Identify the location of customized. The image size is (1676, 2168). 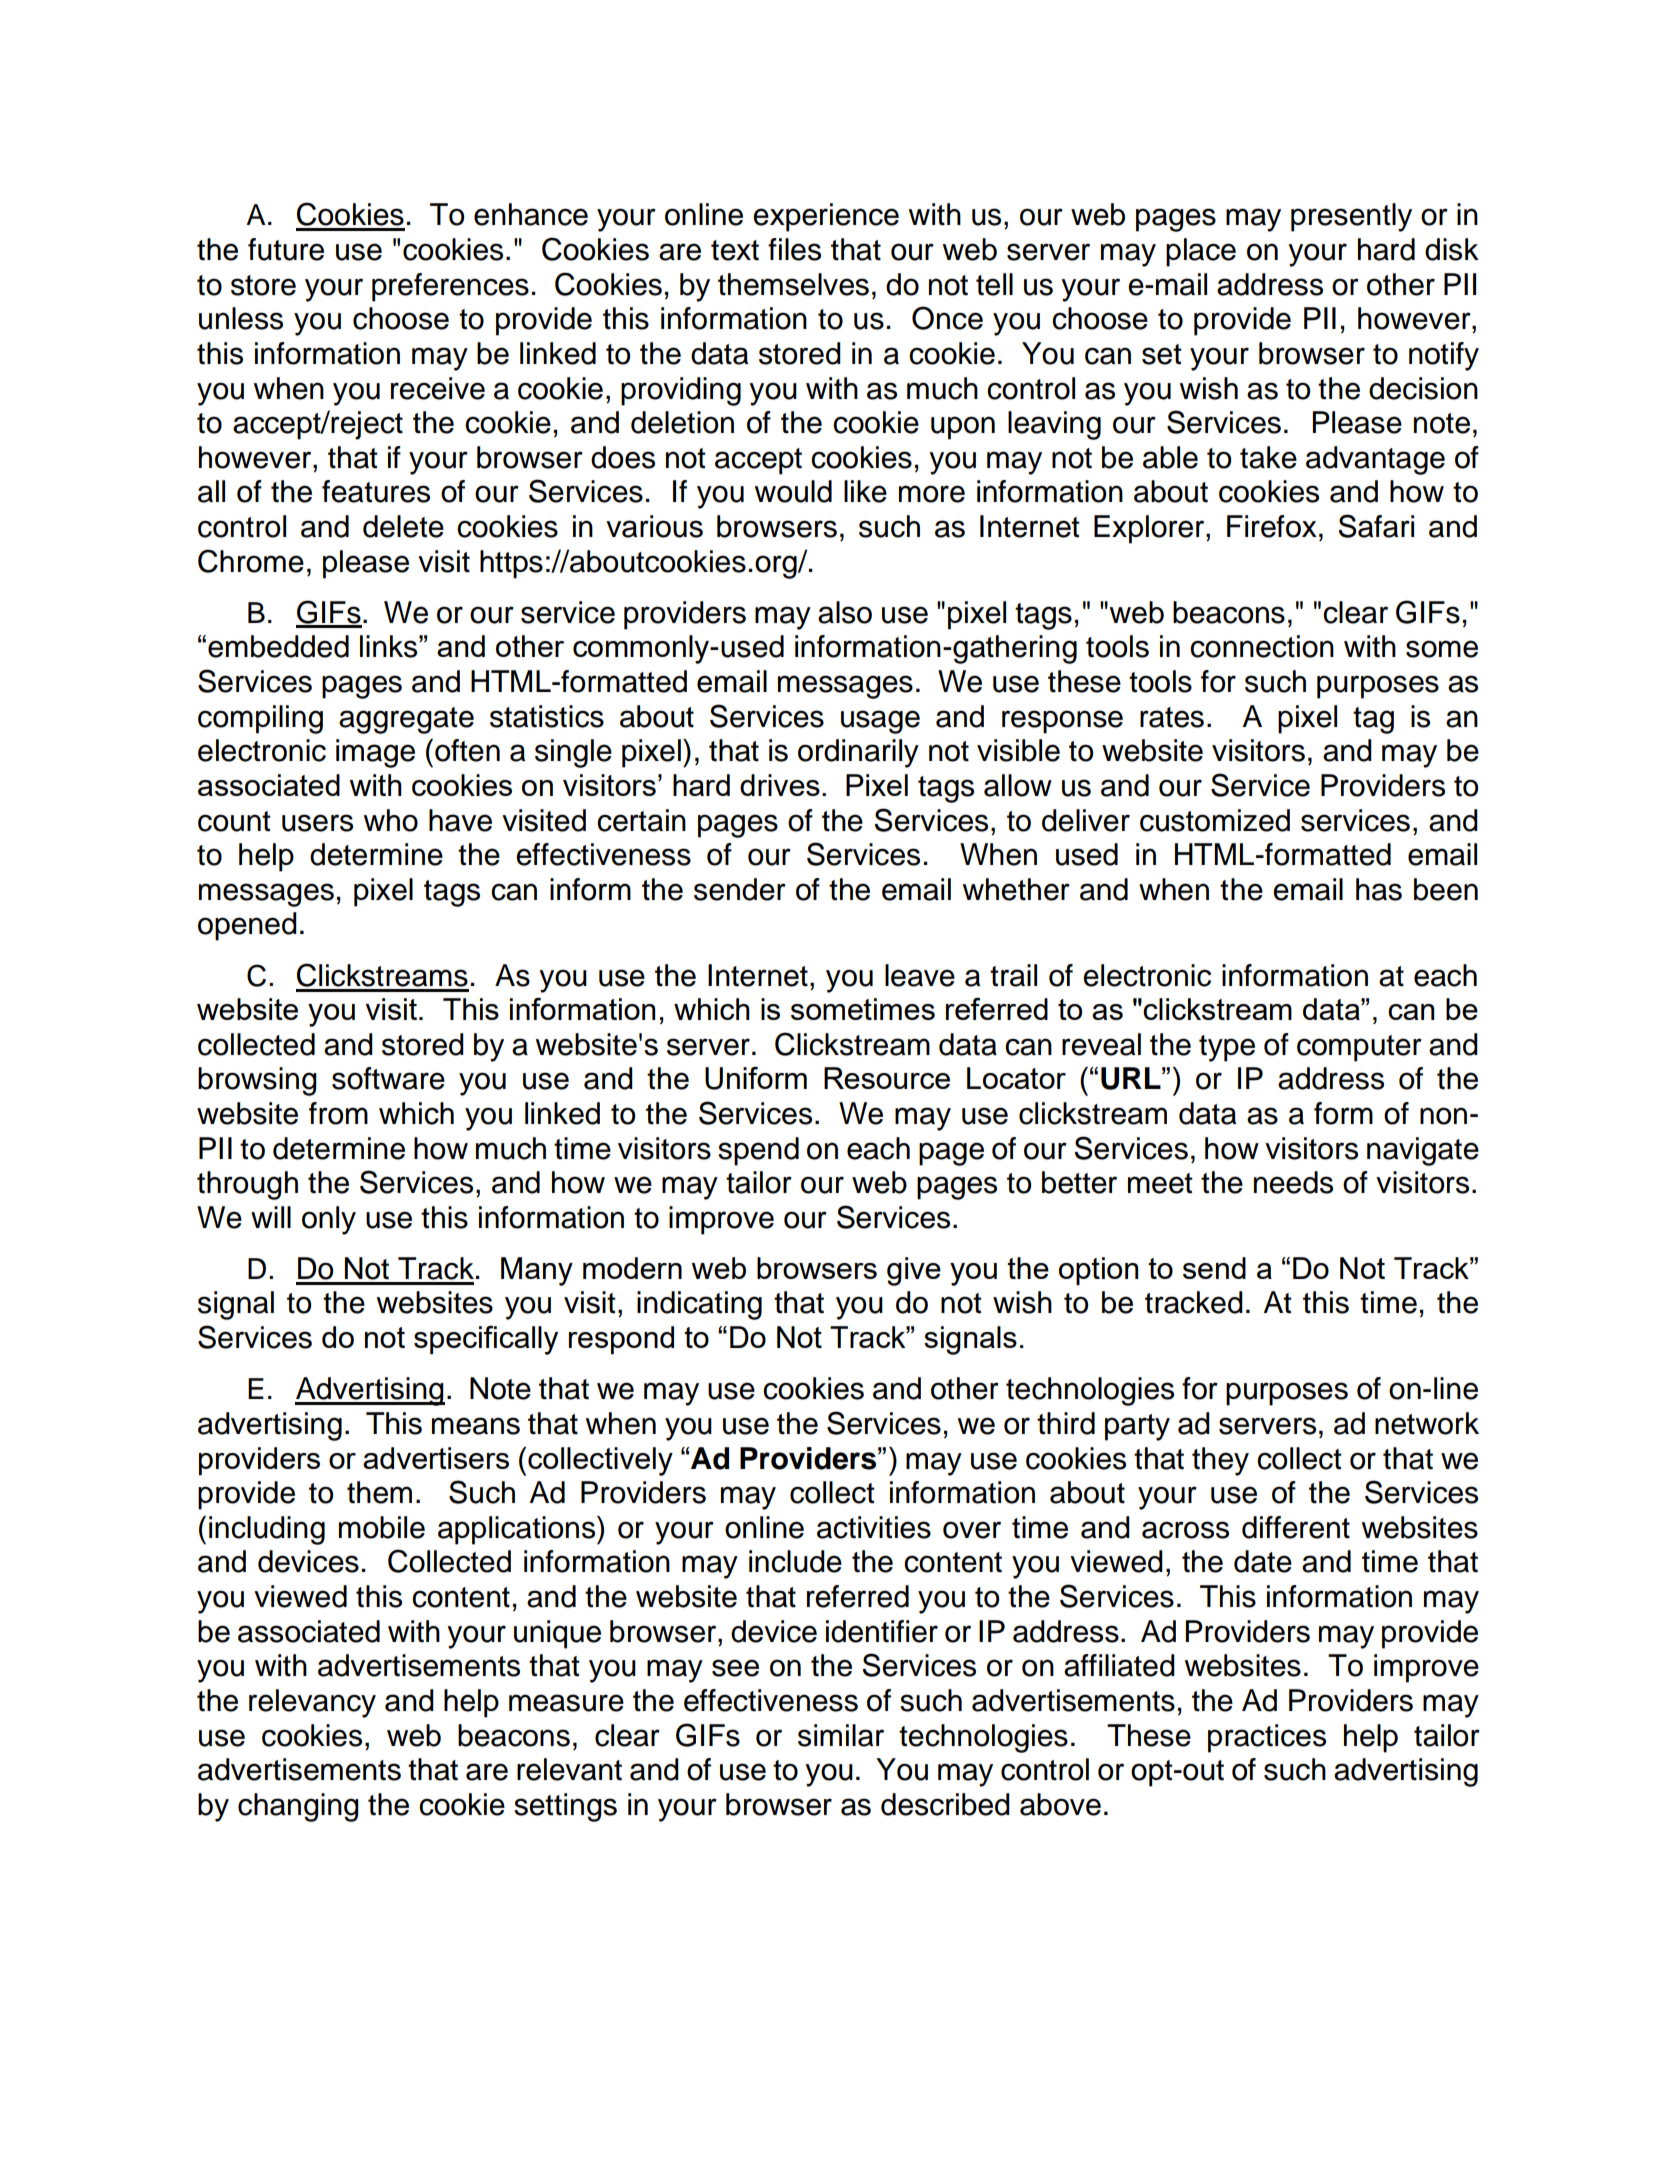
(1215, 820).
